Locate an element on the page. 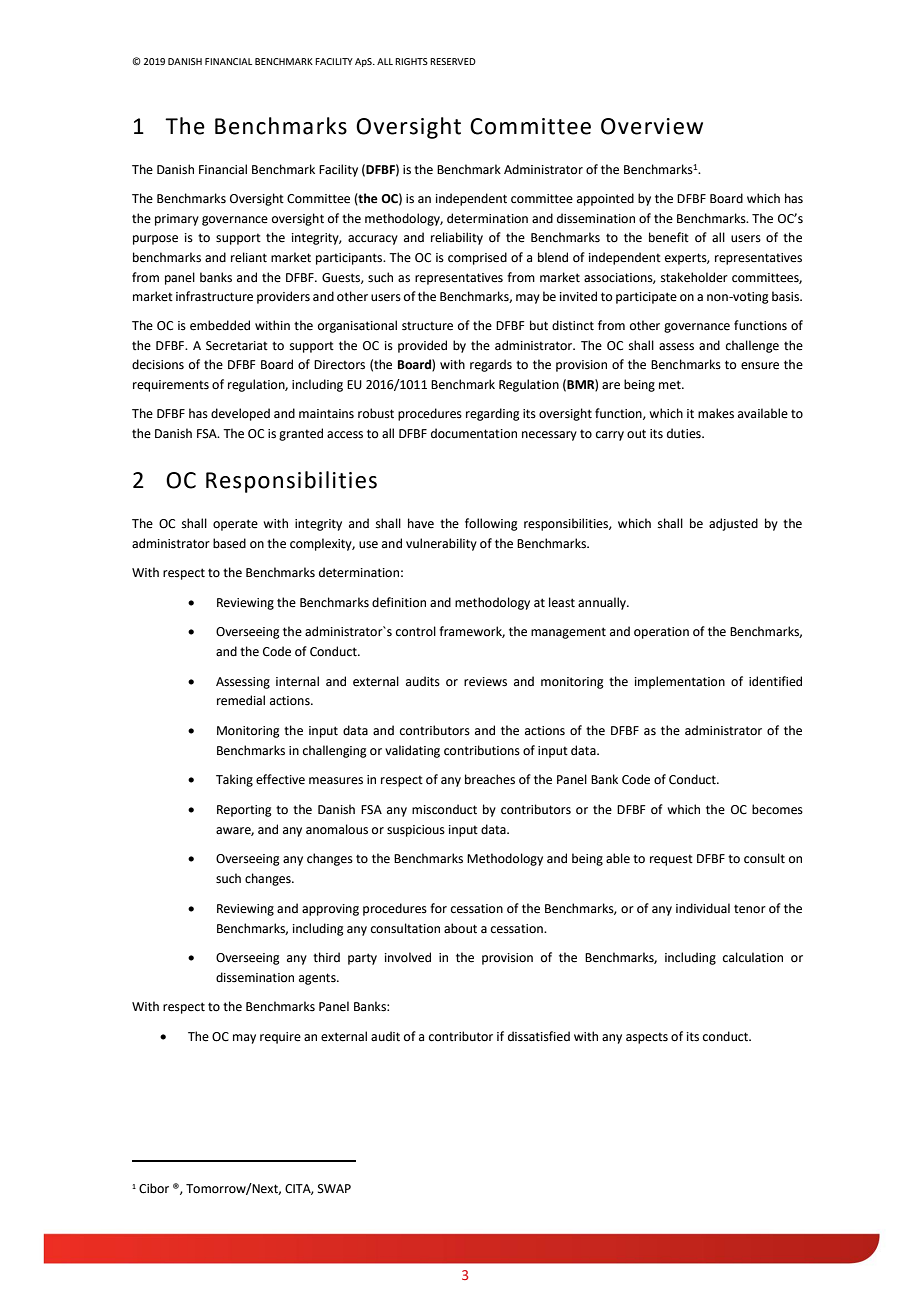 This image has height=1309, width=924. RESERVED is located at coordinates (453, 61).
